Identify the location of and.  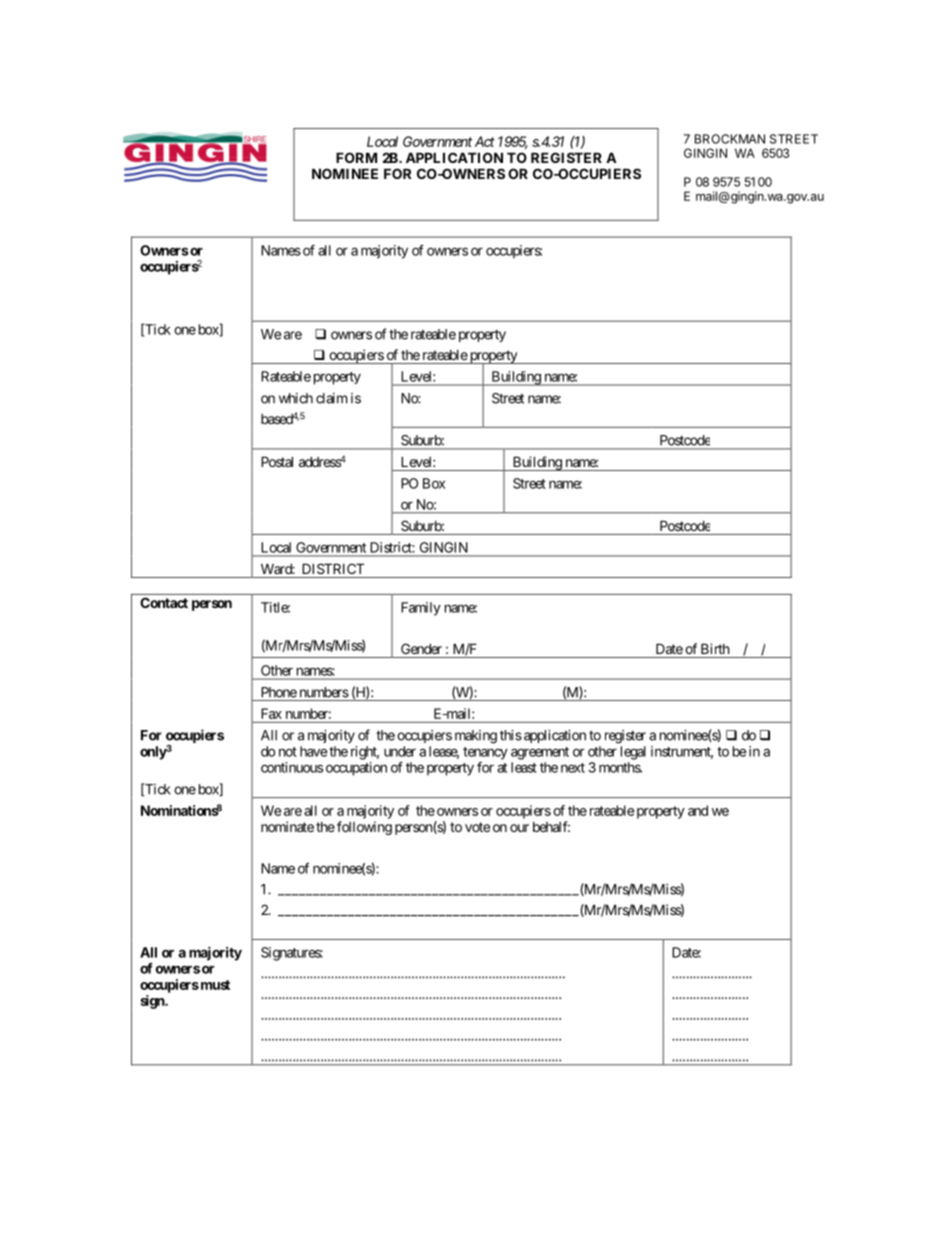
(698, 810).
